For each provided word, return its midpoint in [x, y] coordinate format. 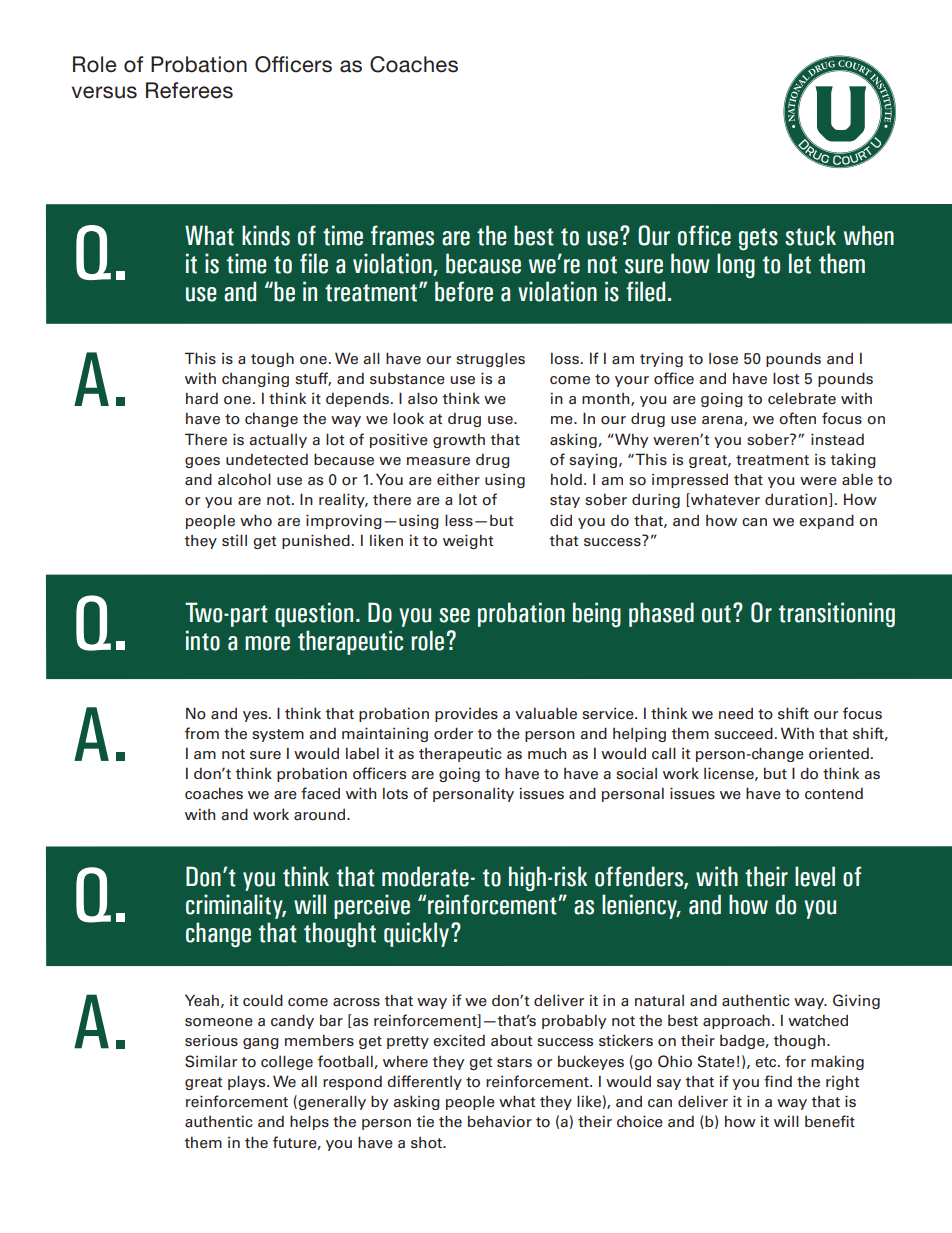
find [778, 1081]
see [454, 615]
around [321, 815]
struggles [490, 359]
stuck [810, 235]
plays [248, 1082]
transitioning [837, 615]
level [815, 876]
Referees [189, 90]
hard [202, 398]
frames [402, 235]
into [203, 640]
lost [786, 378]
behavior [500, 1121]
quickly [416, 934]
